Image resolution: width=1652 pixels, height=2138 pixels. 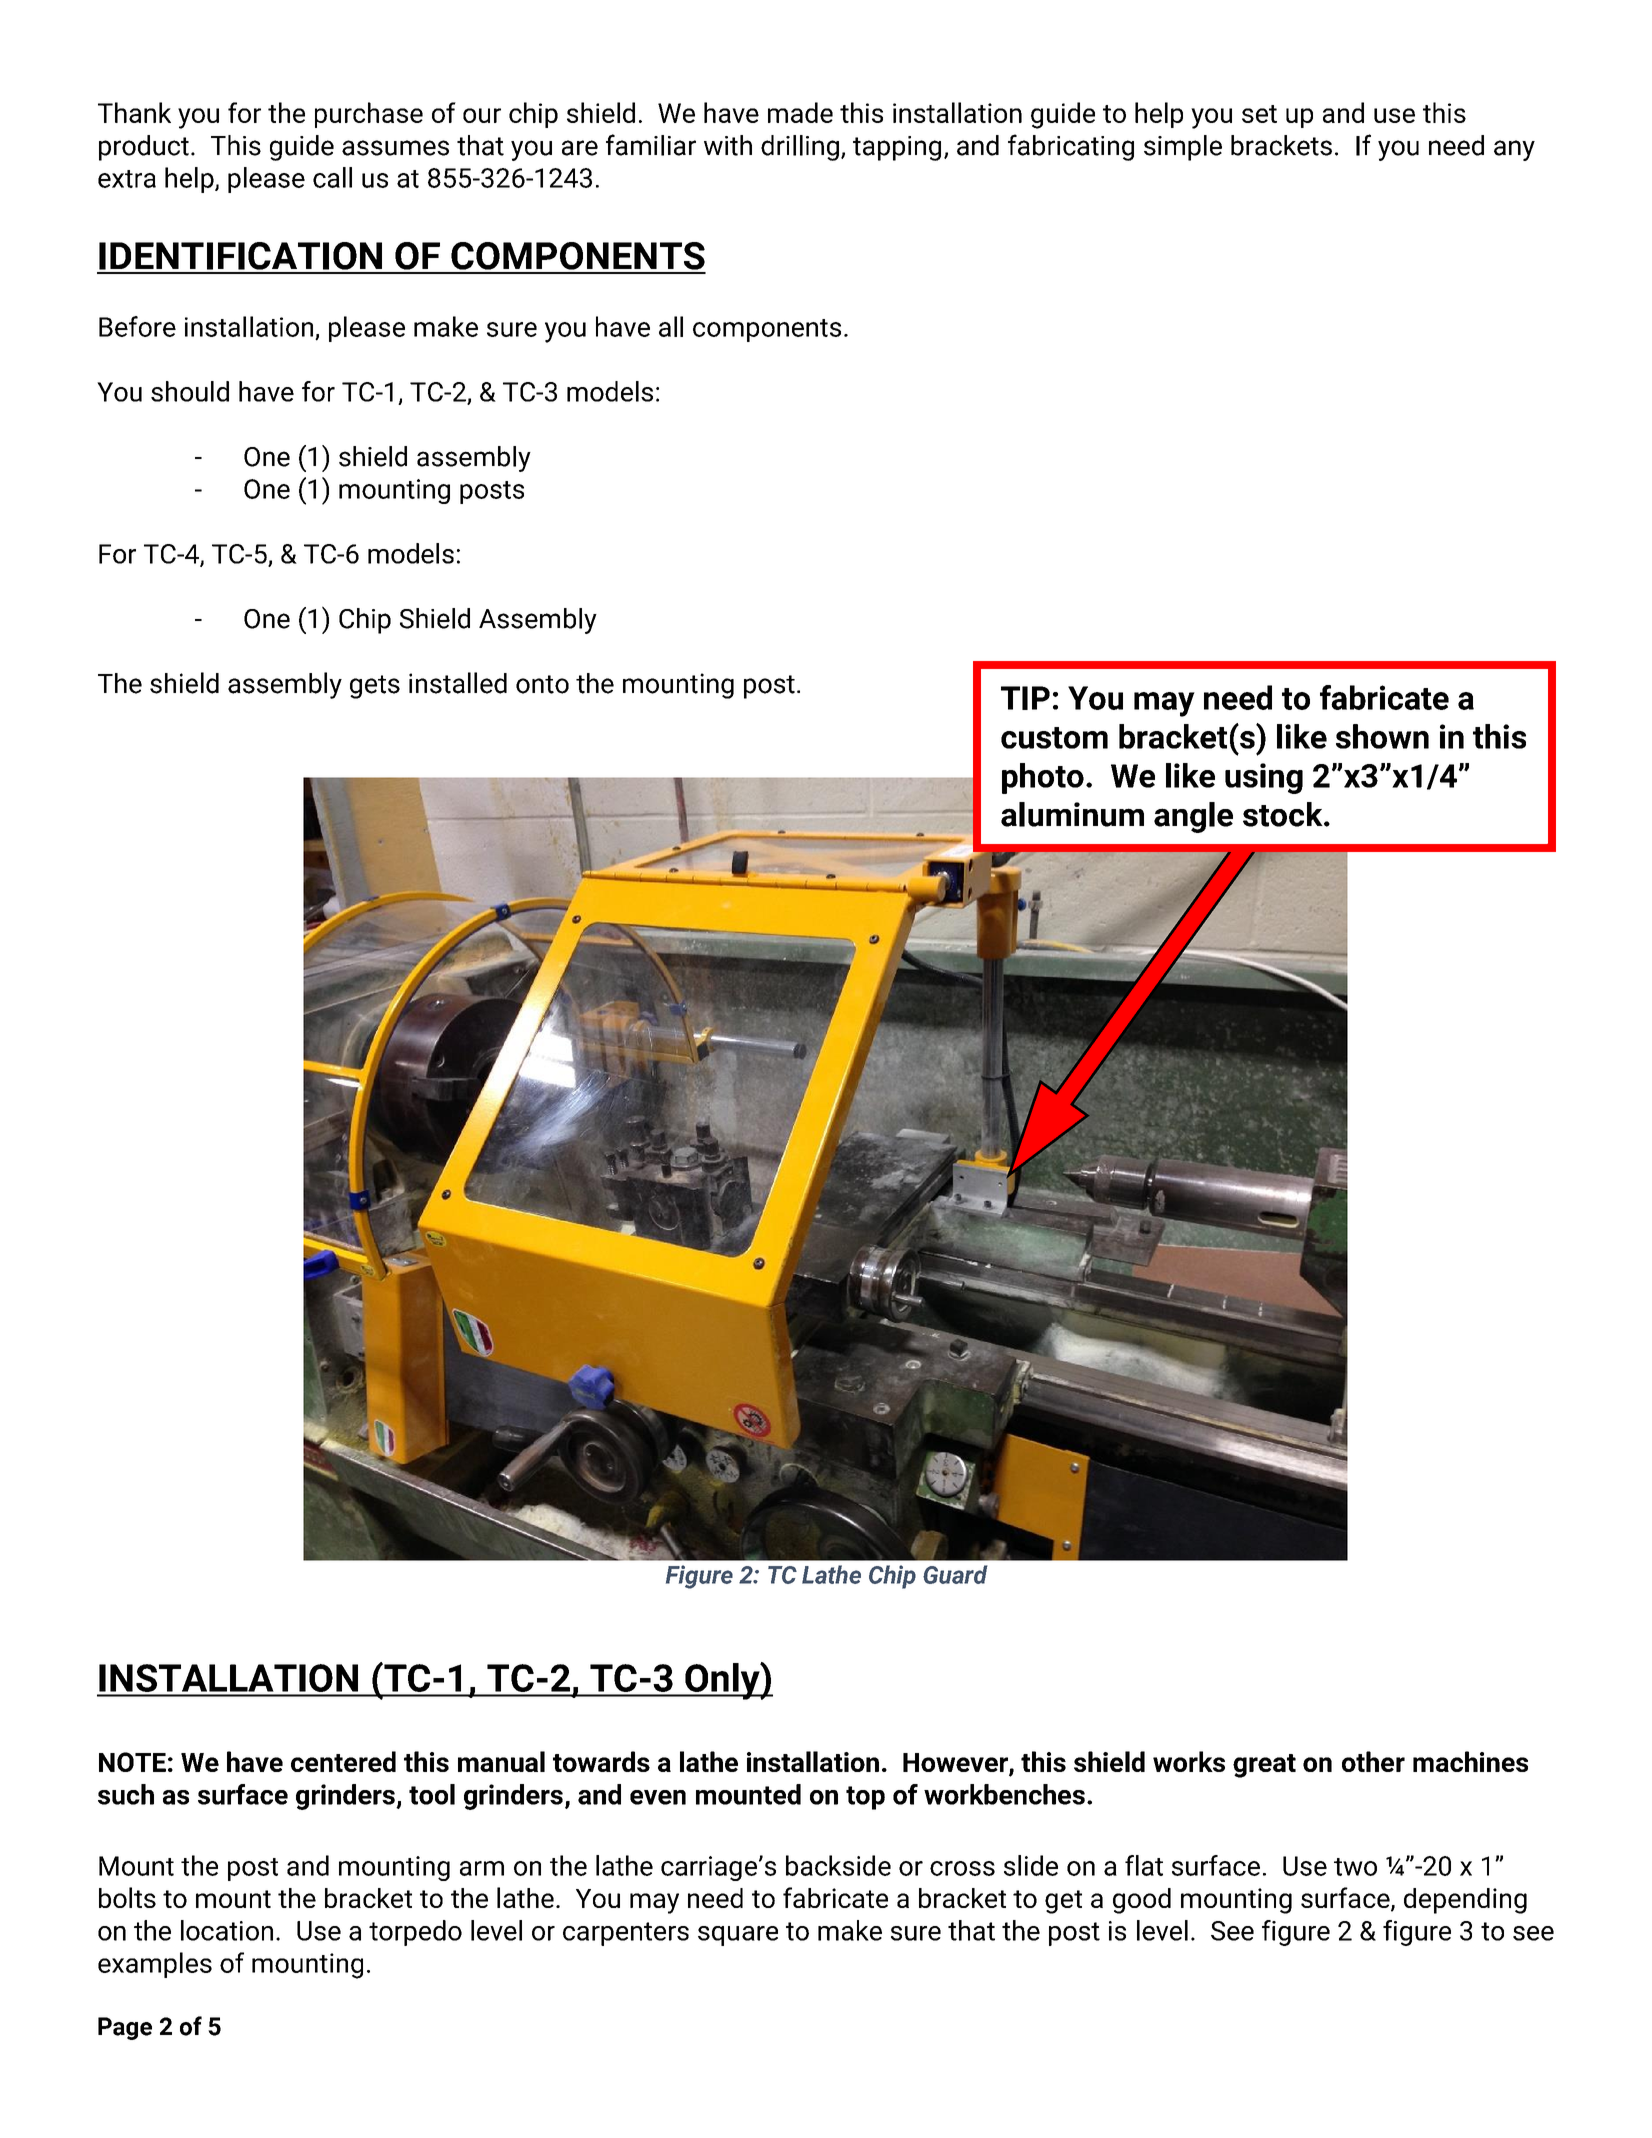 I want to click on drilling, so click(x=800, y=148).
